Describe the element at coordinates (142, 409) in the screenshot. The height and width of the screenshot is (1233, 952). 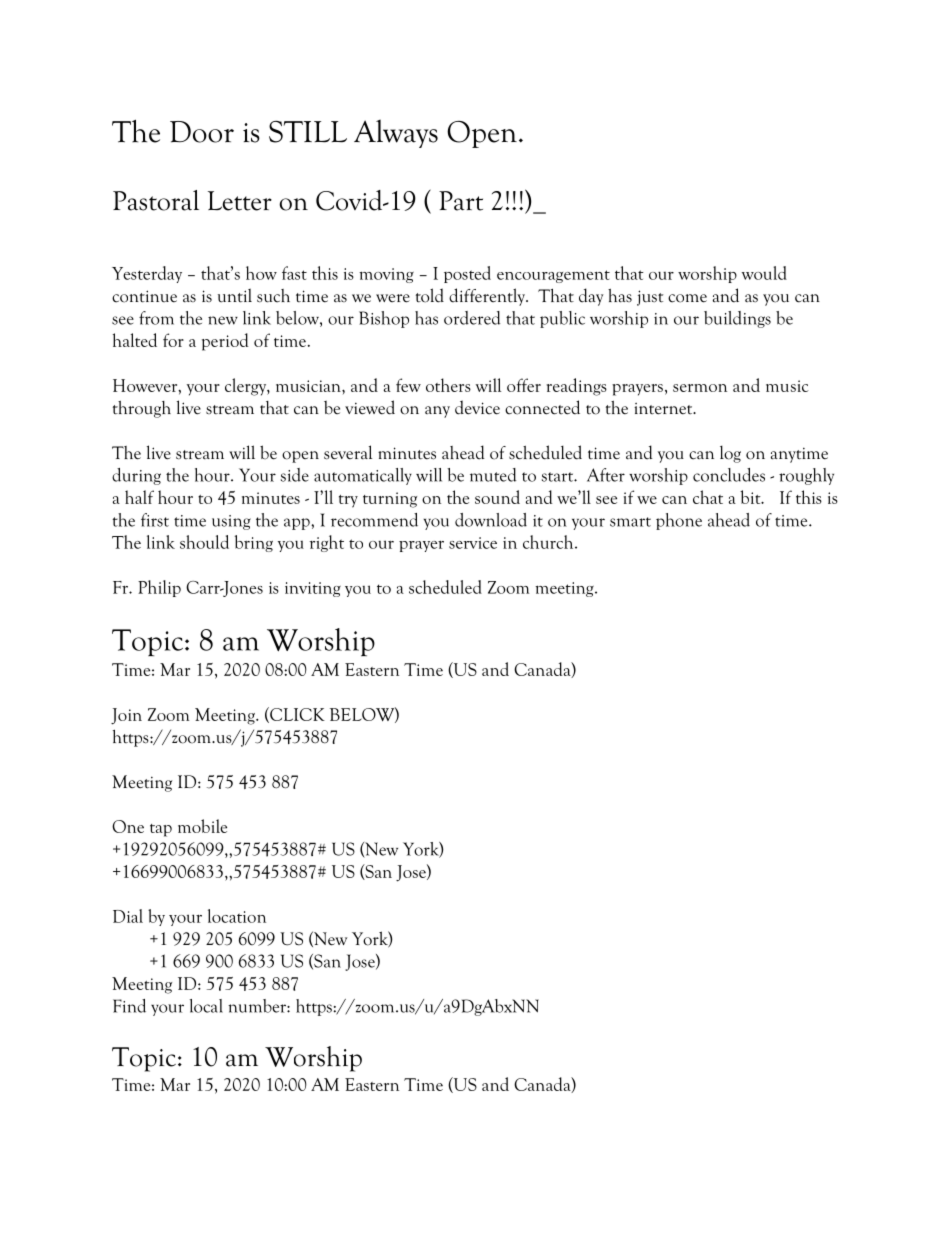
I see `through` at that location.
